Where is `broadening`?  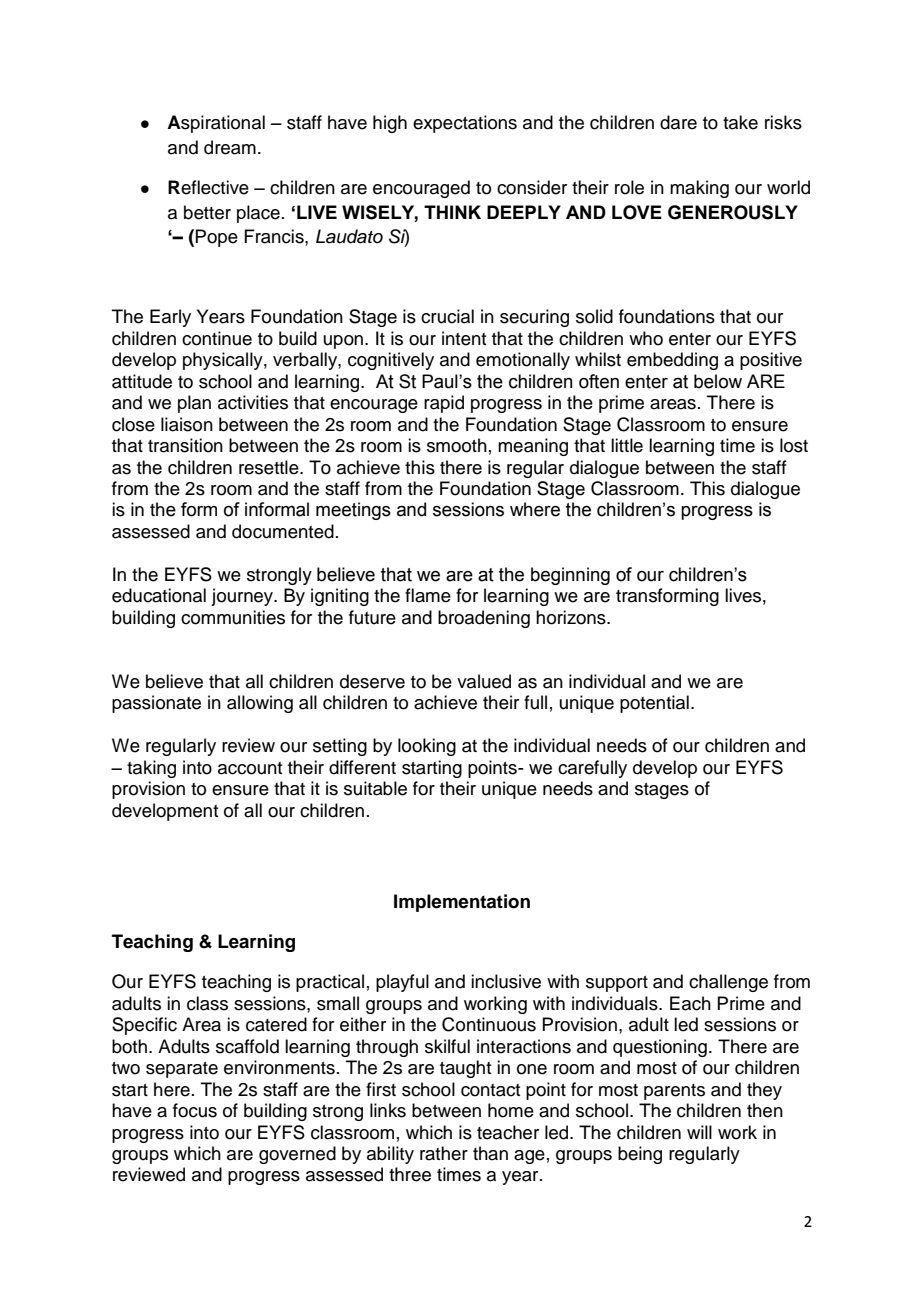
broadening is located at coordinates (484, 619).
